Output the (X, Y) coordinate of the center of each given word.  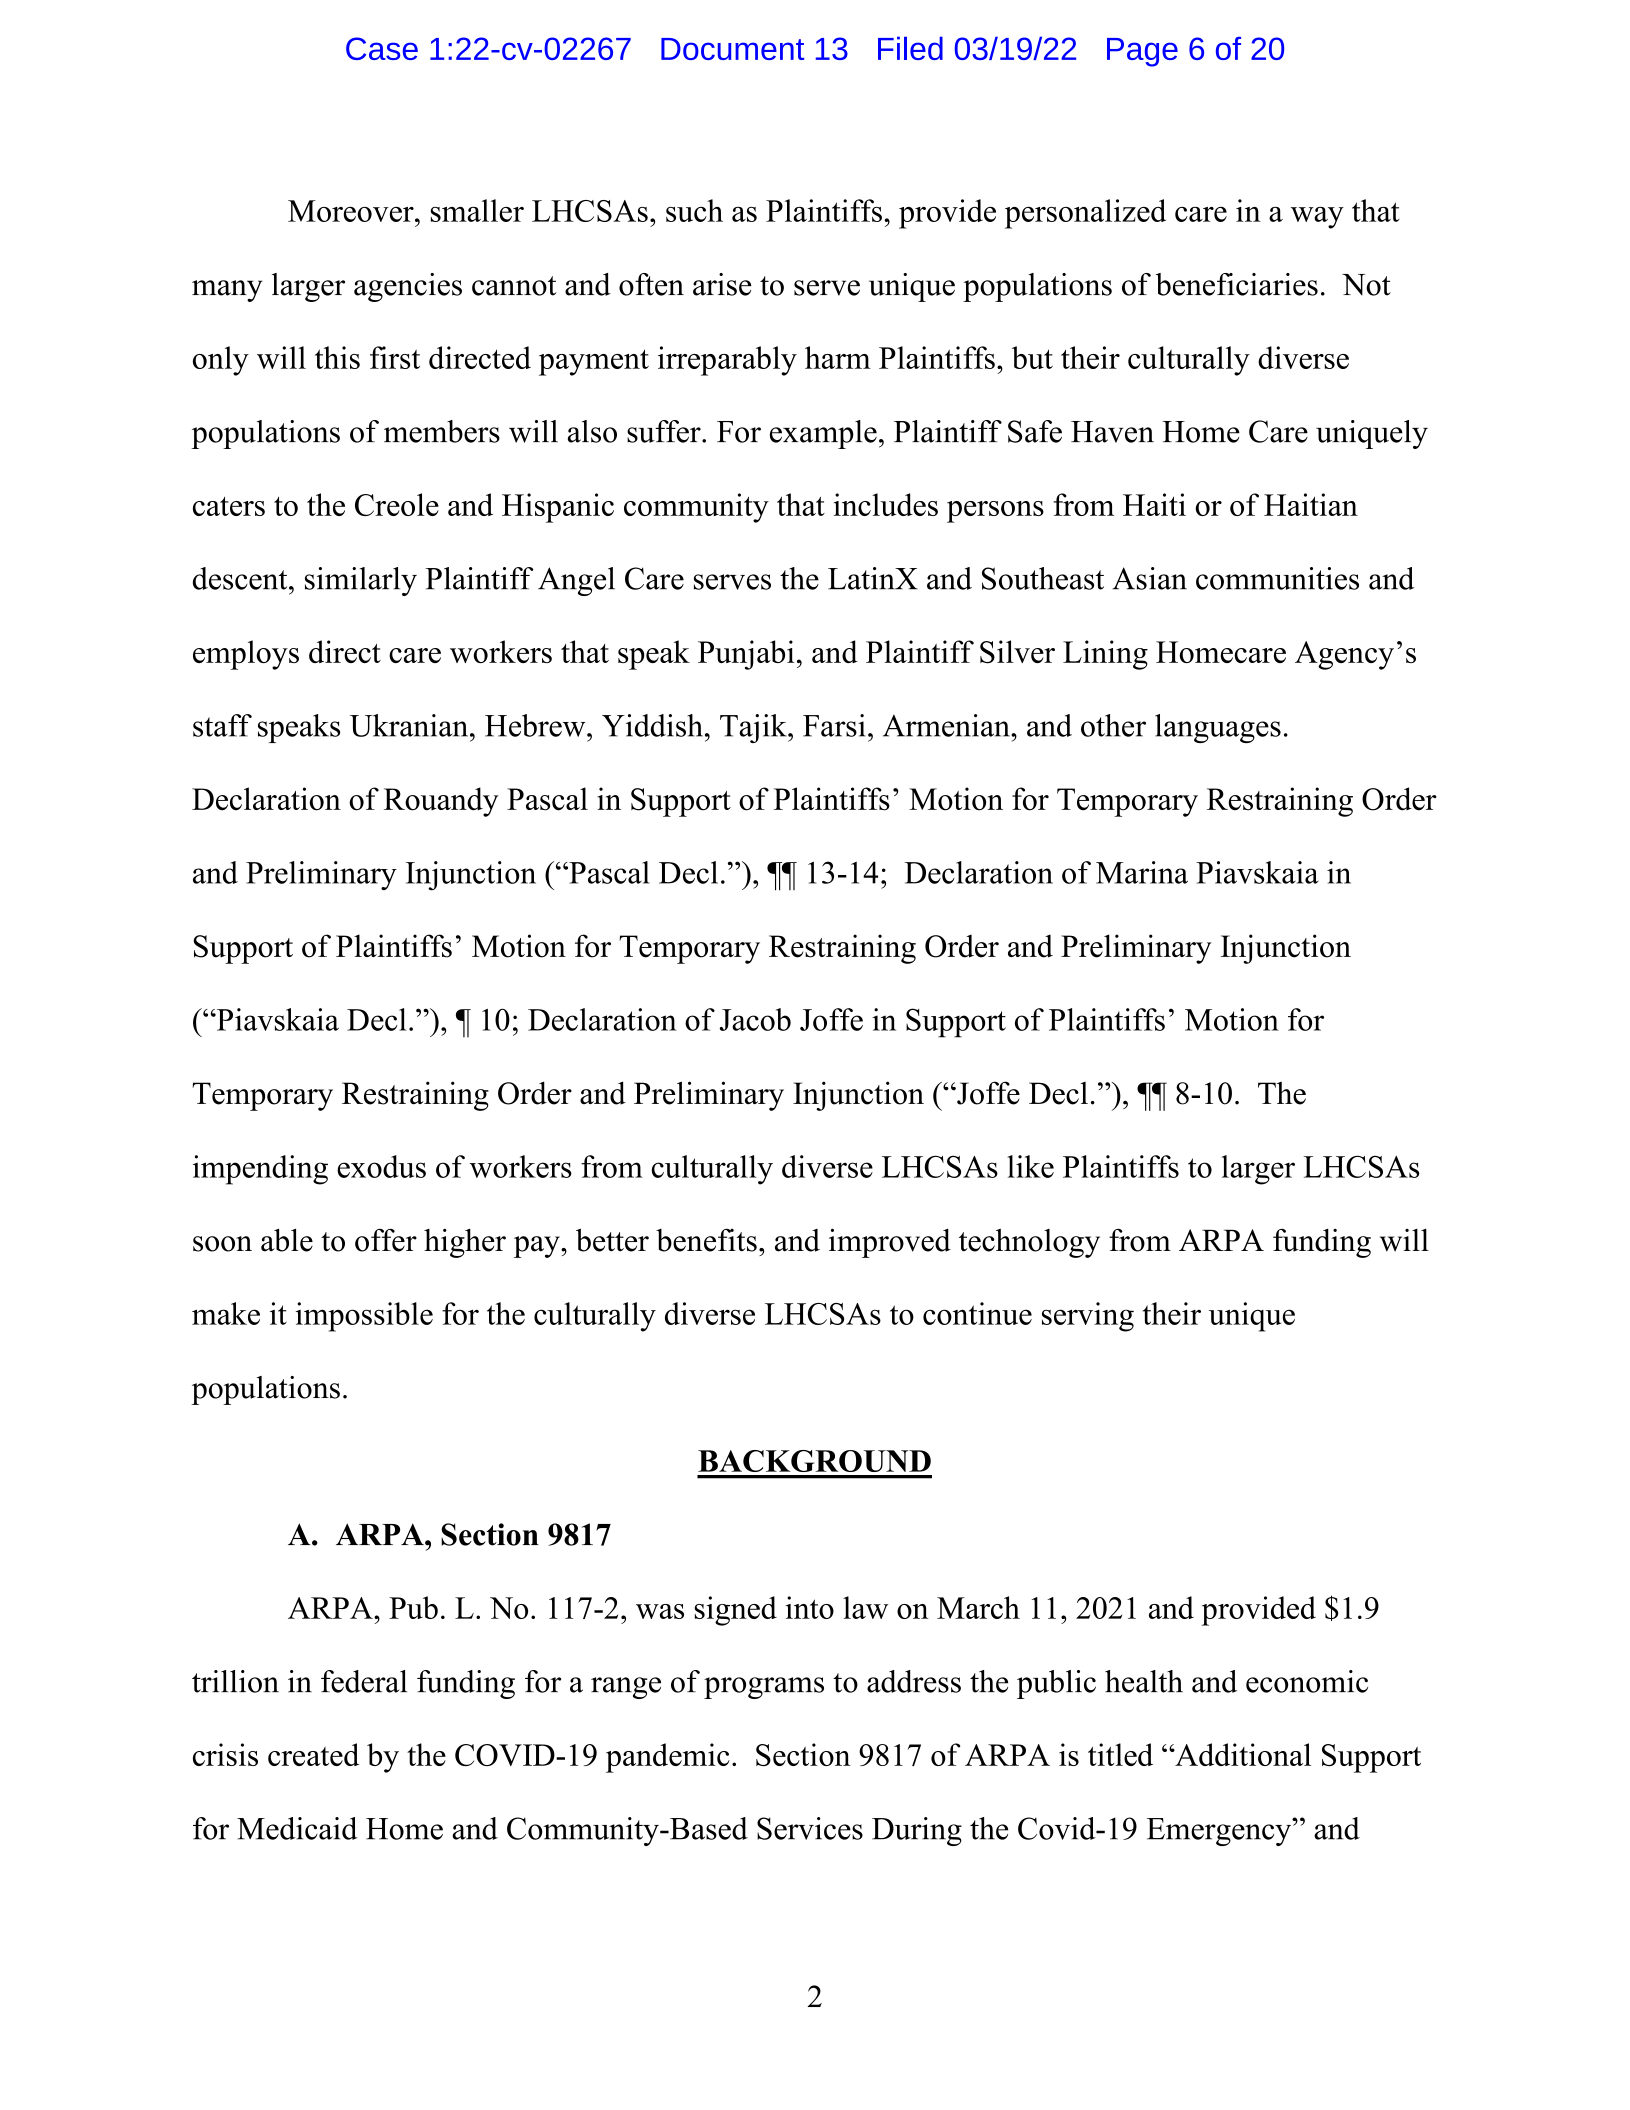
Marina (1142, 872)
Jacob (755, 1019)
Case (382, 48)
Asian (1149, 578)
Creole (397, 504)
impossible (364, 1317)
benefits (706, 1240)
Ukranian (410, 725)
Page (1142, 52)
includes (886, 504)
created (313, 1754)
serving (1088, 1317)
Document (732, 49)
